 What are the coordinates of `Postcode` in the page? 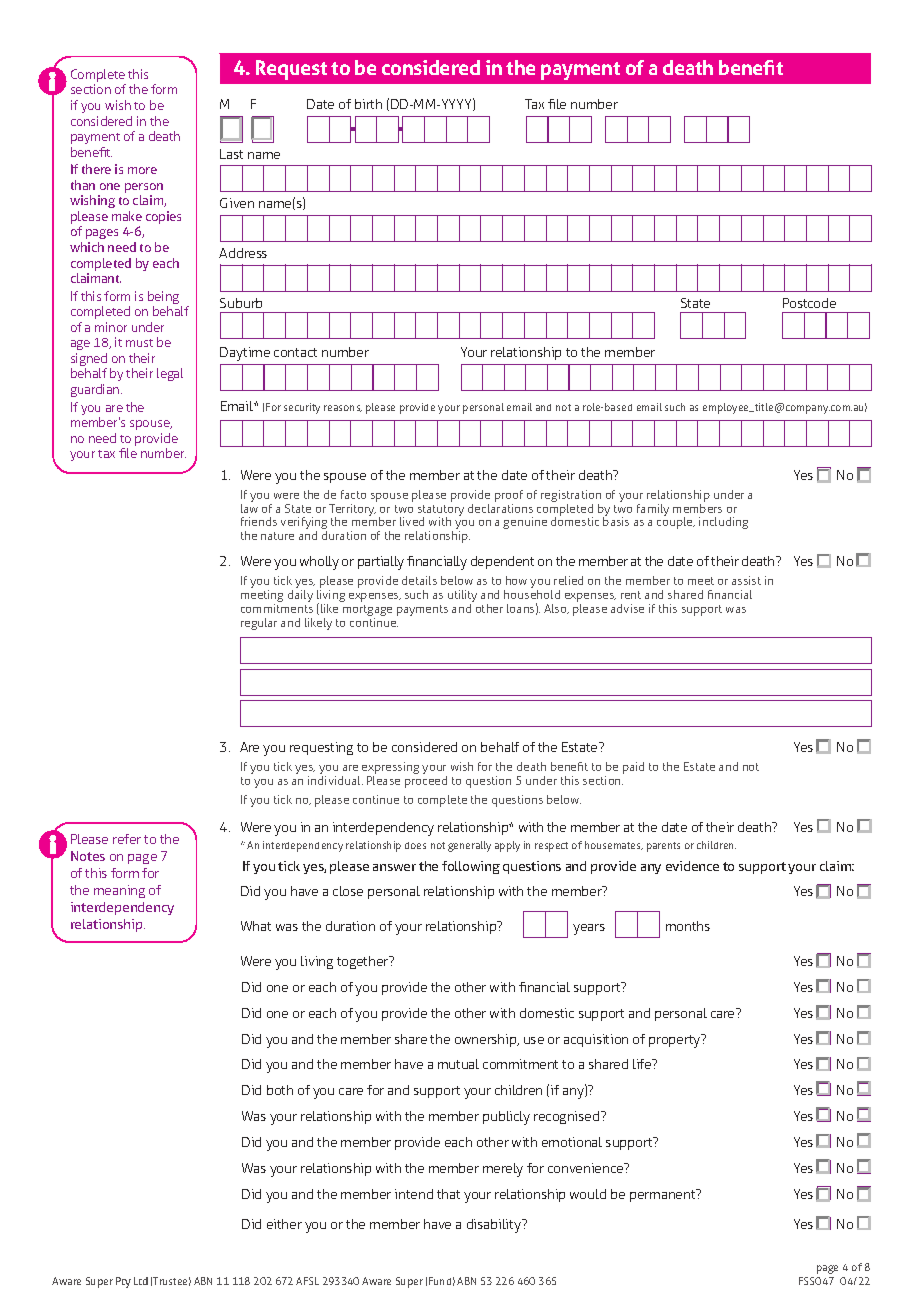 It's located at (809, 303).
